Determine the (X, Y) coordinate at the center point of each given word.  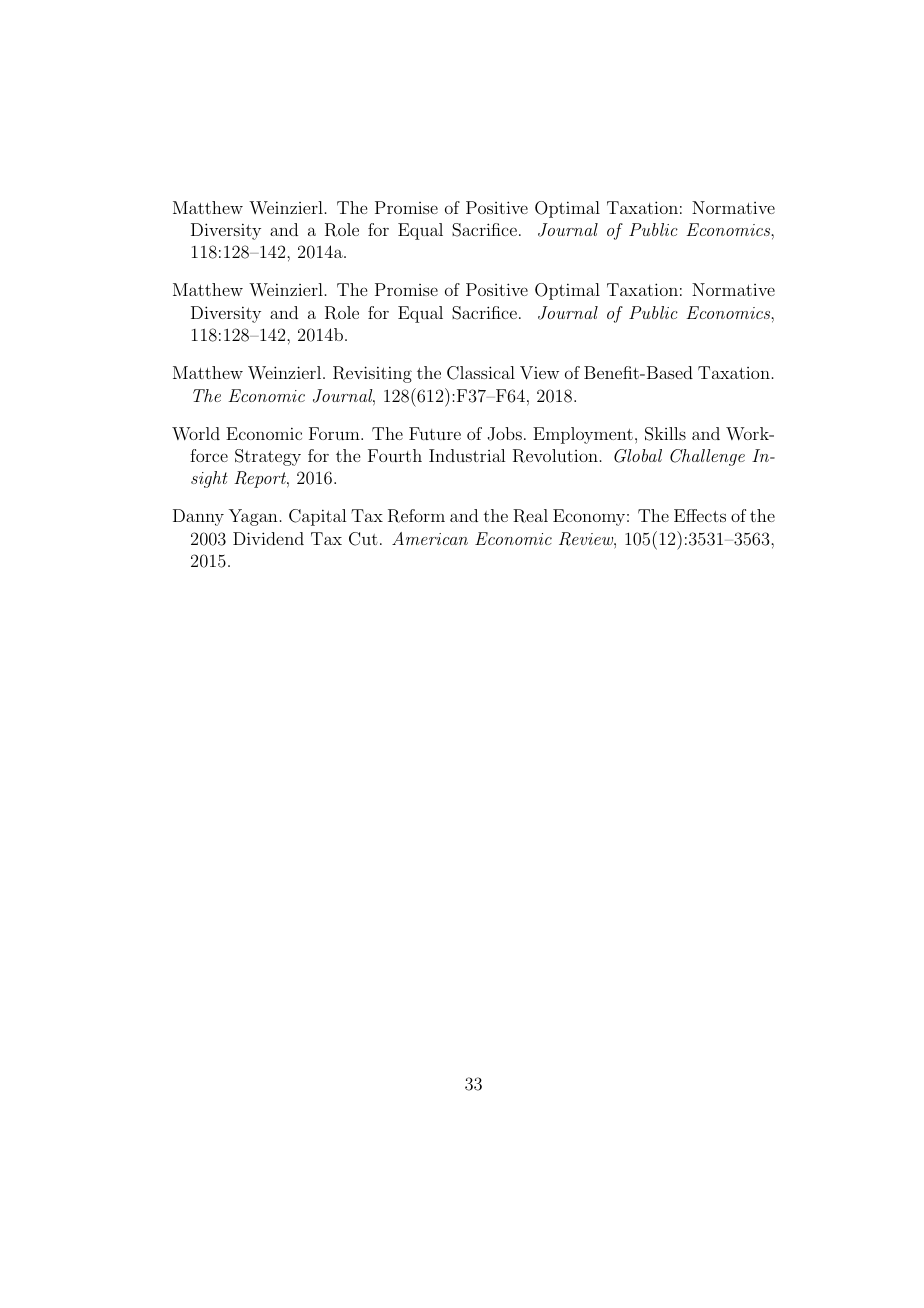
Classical (481, 373)
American (430, 538)
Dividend (268, 538)
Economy (589, 517)
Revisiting (372, 374)
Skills (665, 434)
